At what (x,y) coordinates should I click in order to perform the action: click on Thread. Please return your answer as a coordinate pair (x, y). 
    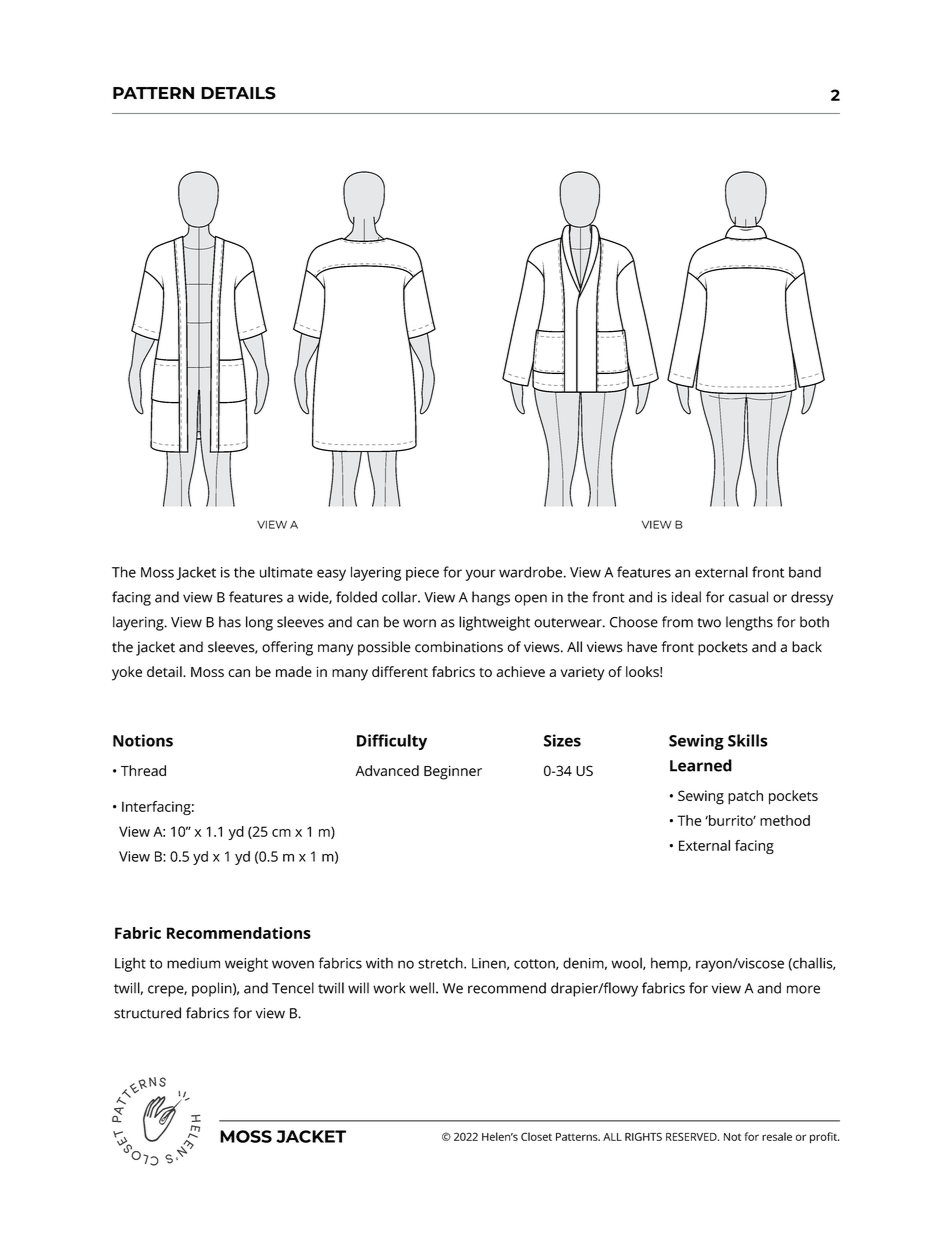
    Looking at the image, I should click on (143, 770).
